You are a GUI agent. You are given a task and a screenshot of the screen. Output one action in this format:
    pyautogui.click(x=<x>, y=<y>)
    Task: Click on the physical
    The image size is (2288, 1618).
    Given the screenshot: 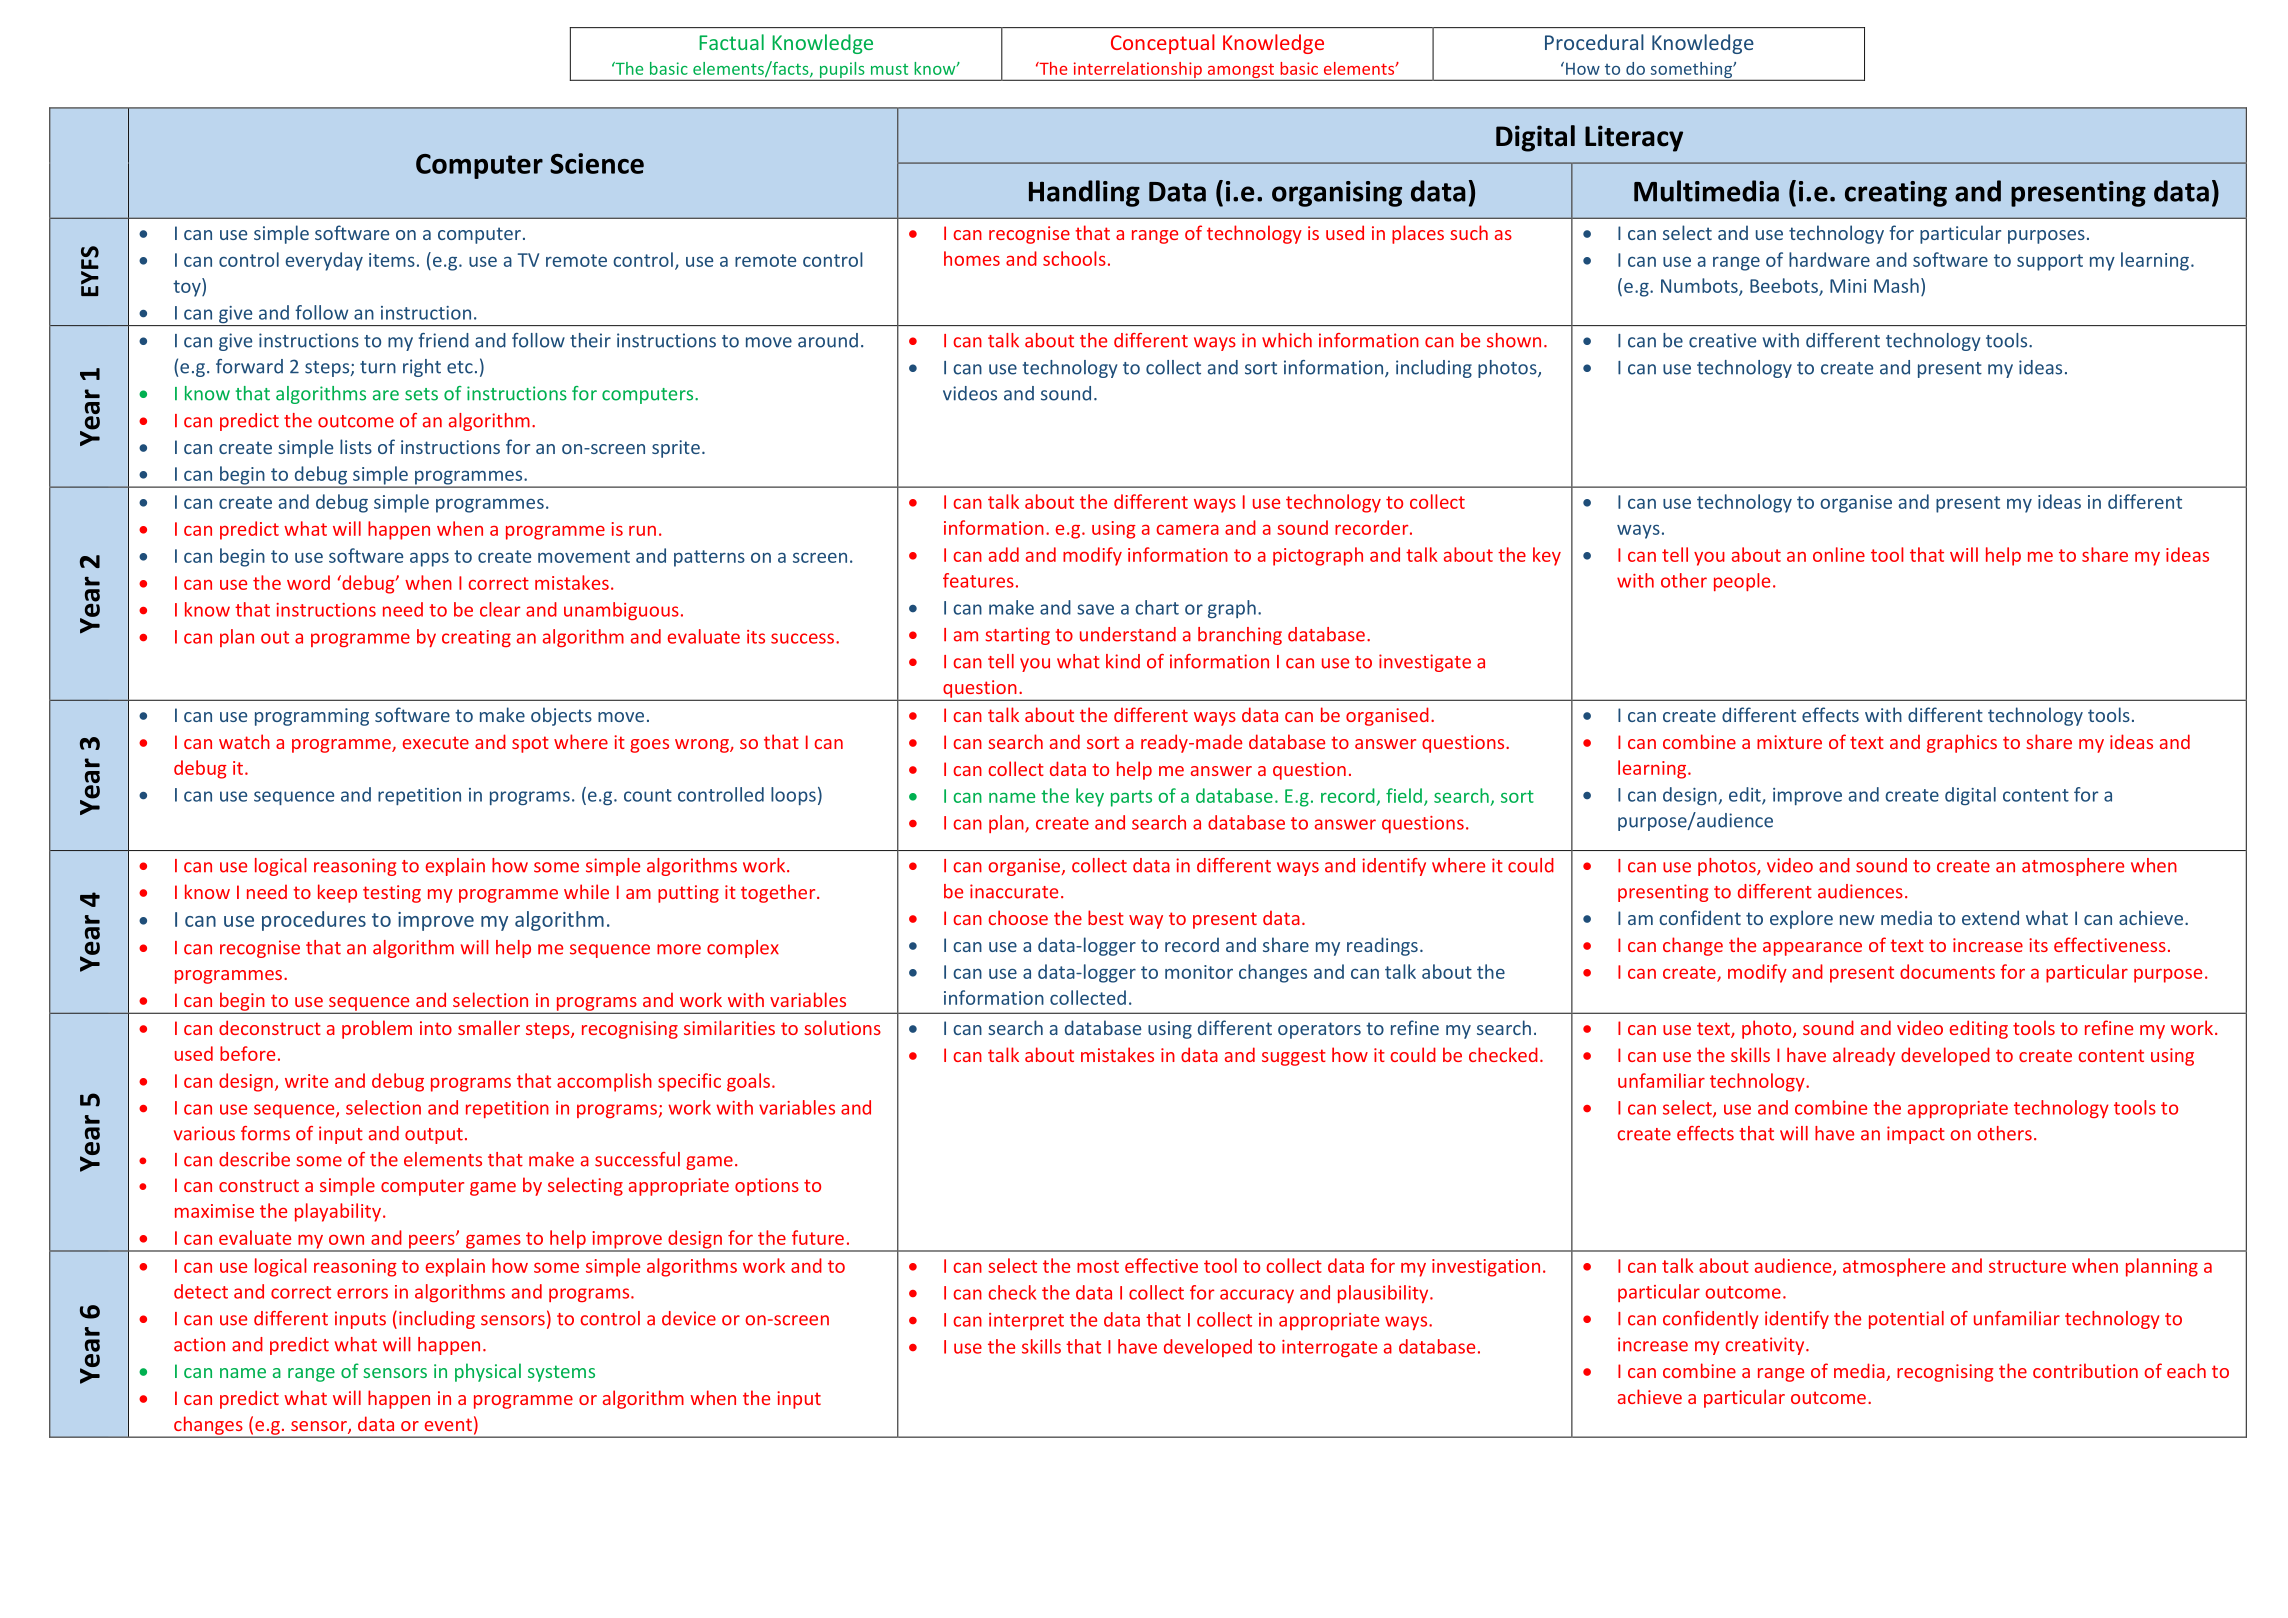 What is the action you would take?
    pyautogui.click(x=488, y=1372)
